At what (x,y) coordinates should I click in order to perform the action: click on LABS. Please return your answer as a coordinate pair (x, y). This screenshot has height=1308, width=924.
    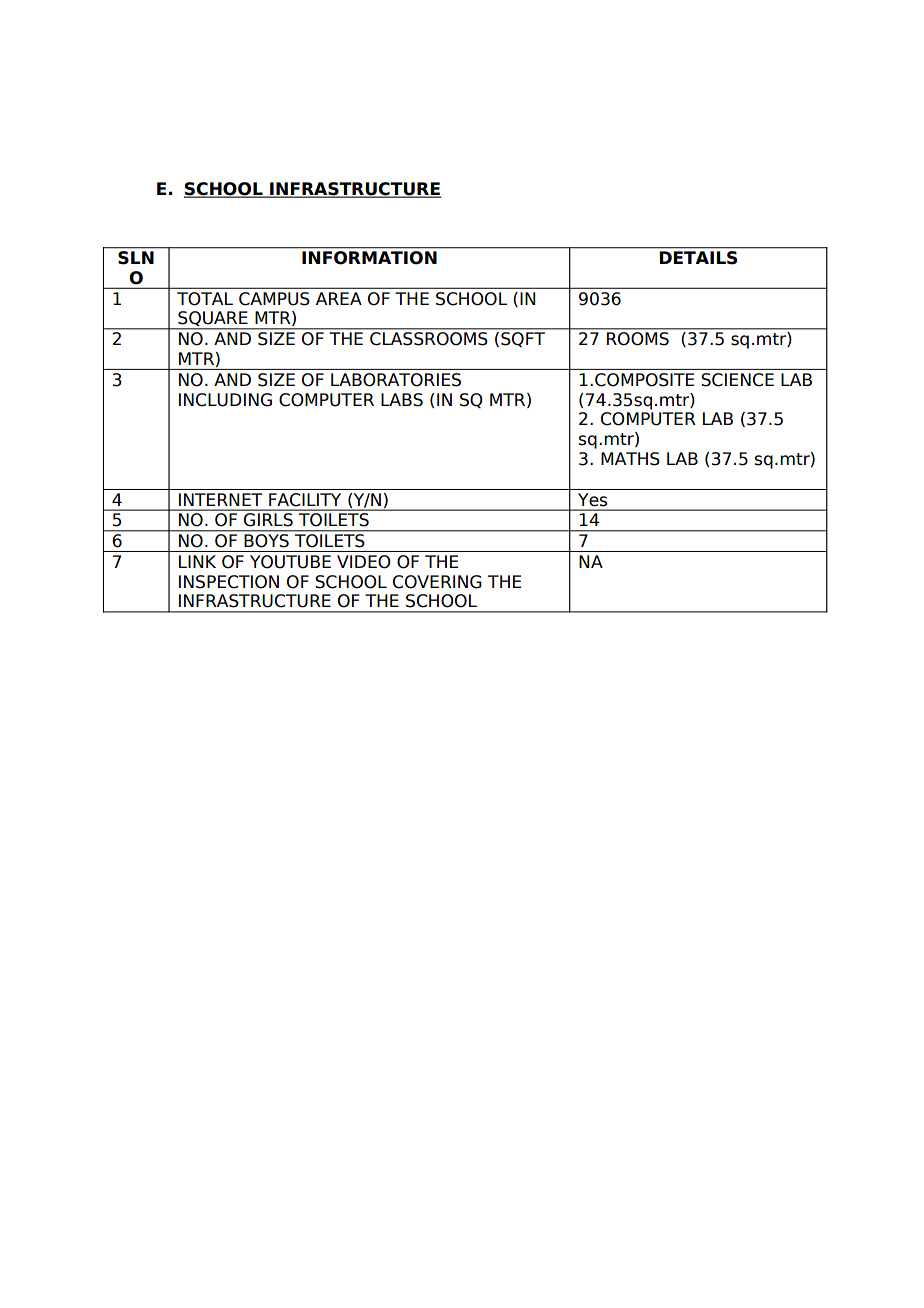
    Looking at the image, I should click on (402, 400).
